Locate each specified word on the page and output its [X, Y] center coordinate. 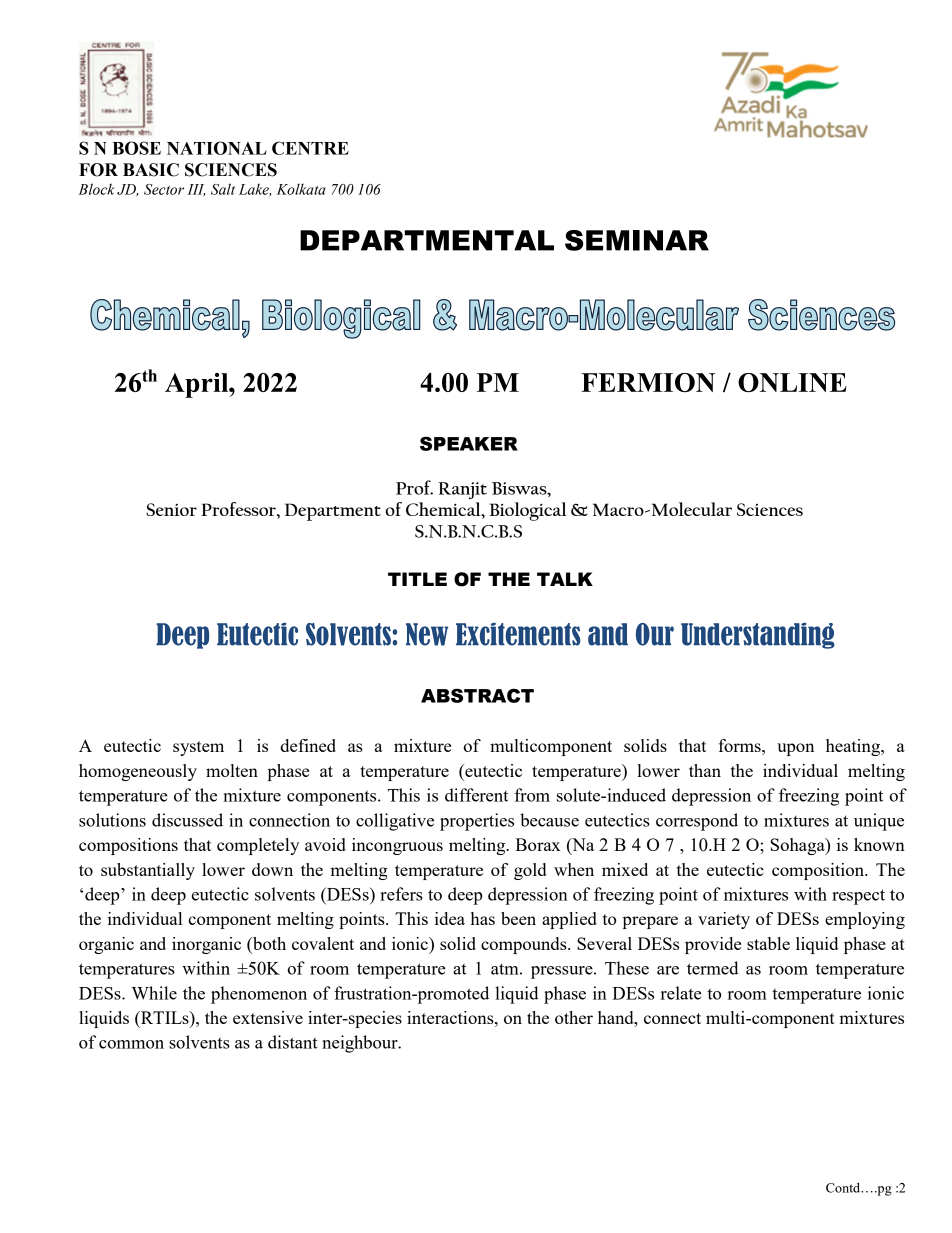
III [196, 190]
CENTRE [310, 148]
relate [681, 993]
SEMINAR [637, 240]
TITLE [417, 579]
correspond [697, 822]
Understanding [758, 636]
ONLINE [792, 382]
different [476, 795]
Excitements [518, 634]
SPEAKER [469, 443]
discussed [187, 820]
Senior [171, 509]
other [574, 1017]
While [154, 993]
